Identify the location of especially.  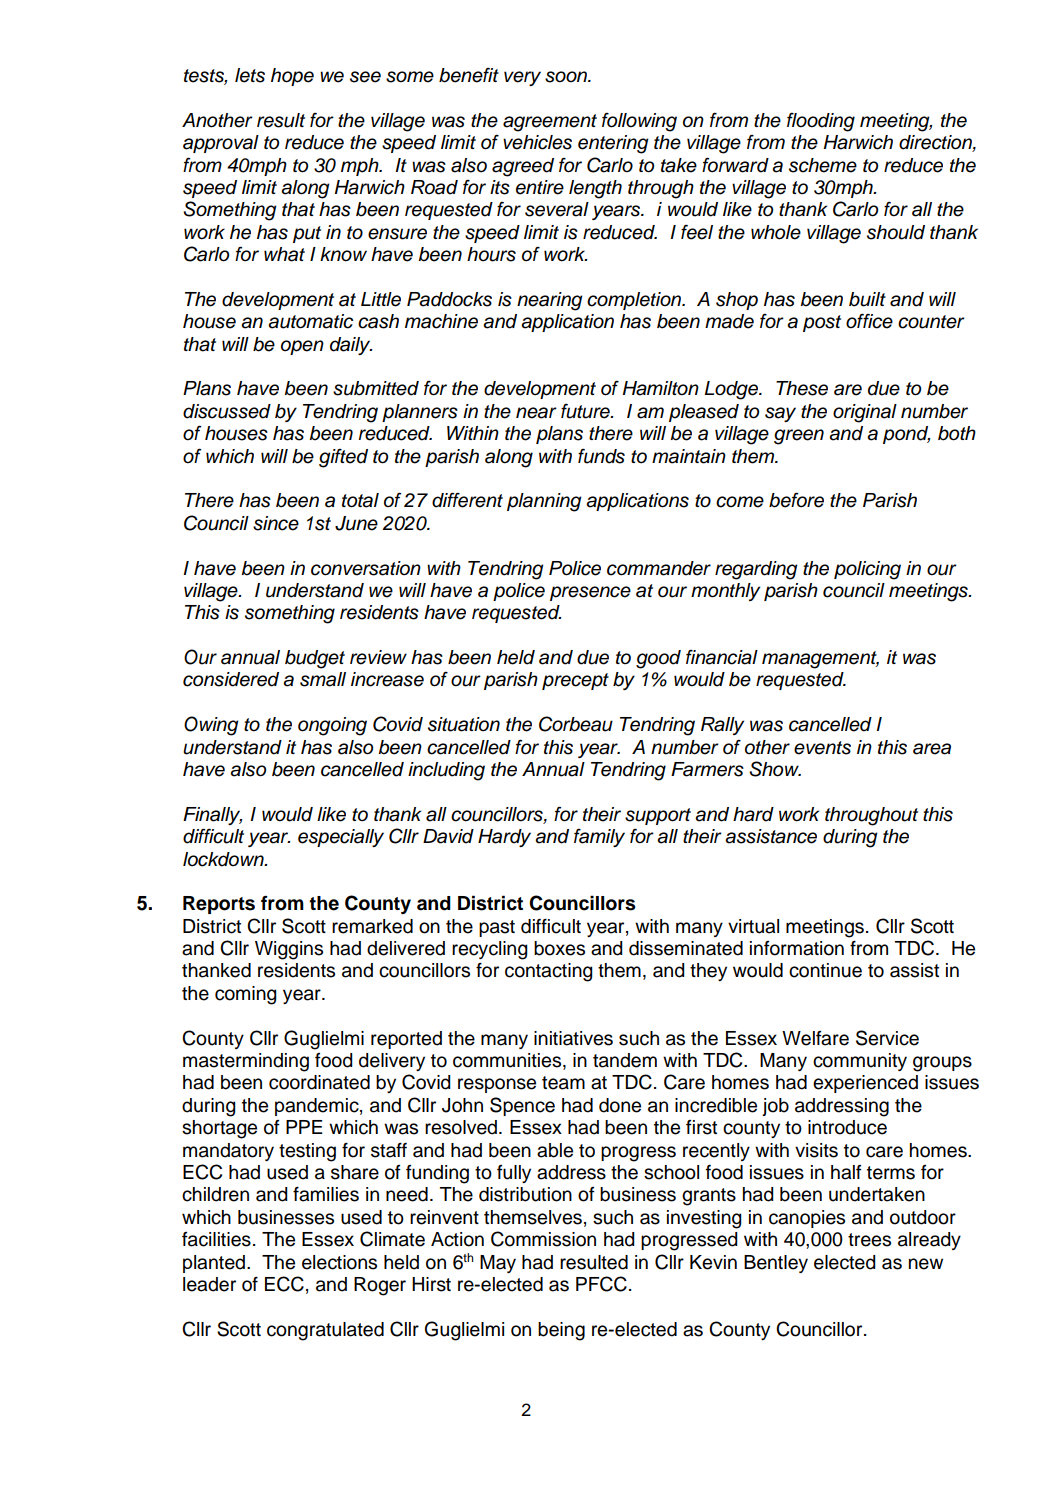
(341, 838).
